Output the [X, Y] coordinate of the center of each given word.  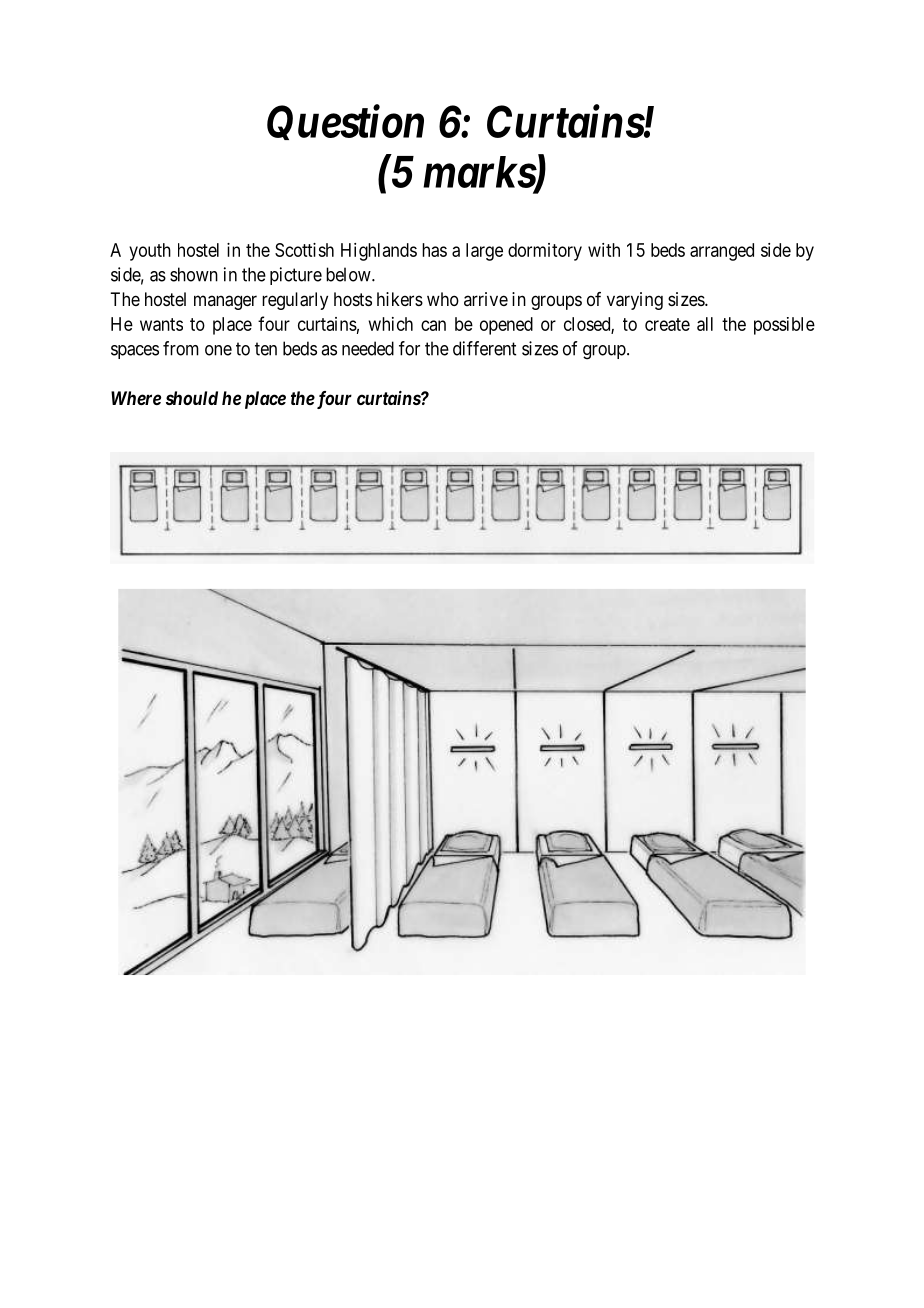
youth [150, 252]
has [434, 250]
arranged [722, 252]
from [181, 348]
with [604, 250]
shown [194, 274]
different [484, 348]
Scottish [304, 250]
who [443, 299]
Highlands [379, 252]
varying [635, 301]
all [705, 324]
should [192, 398]
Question [345, 122]
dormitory [545, 252]
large [484, 252]
